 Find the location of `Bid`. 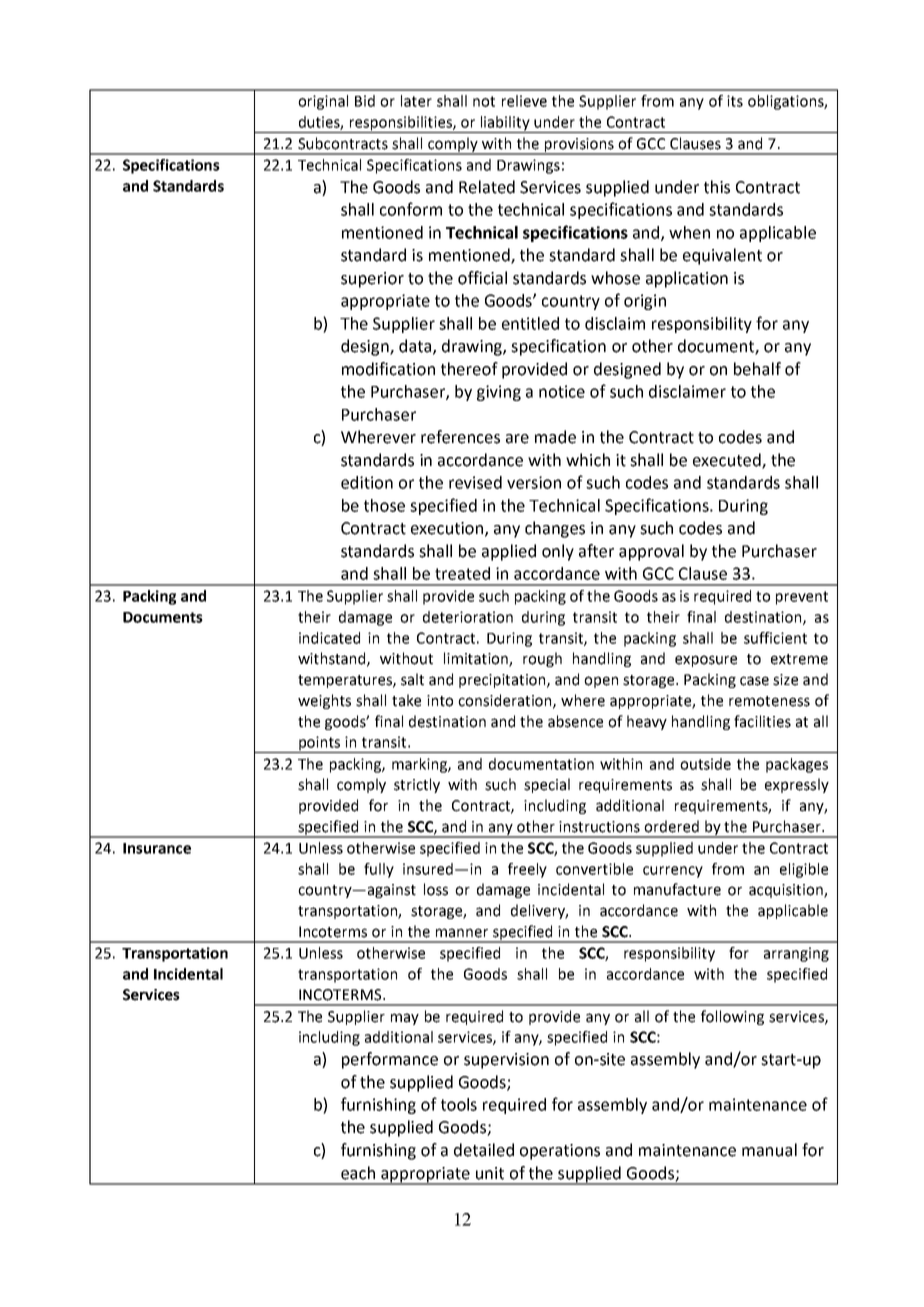

Bid is located at coordinates (365, 101).
